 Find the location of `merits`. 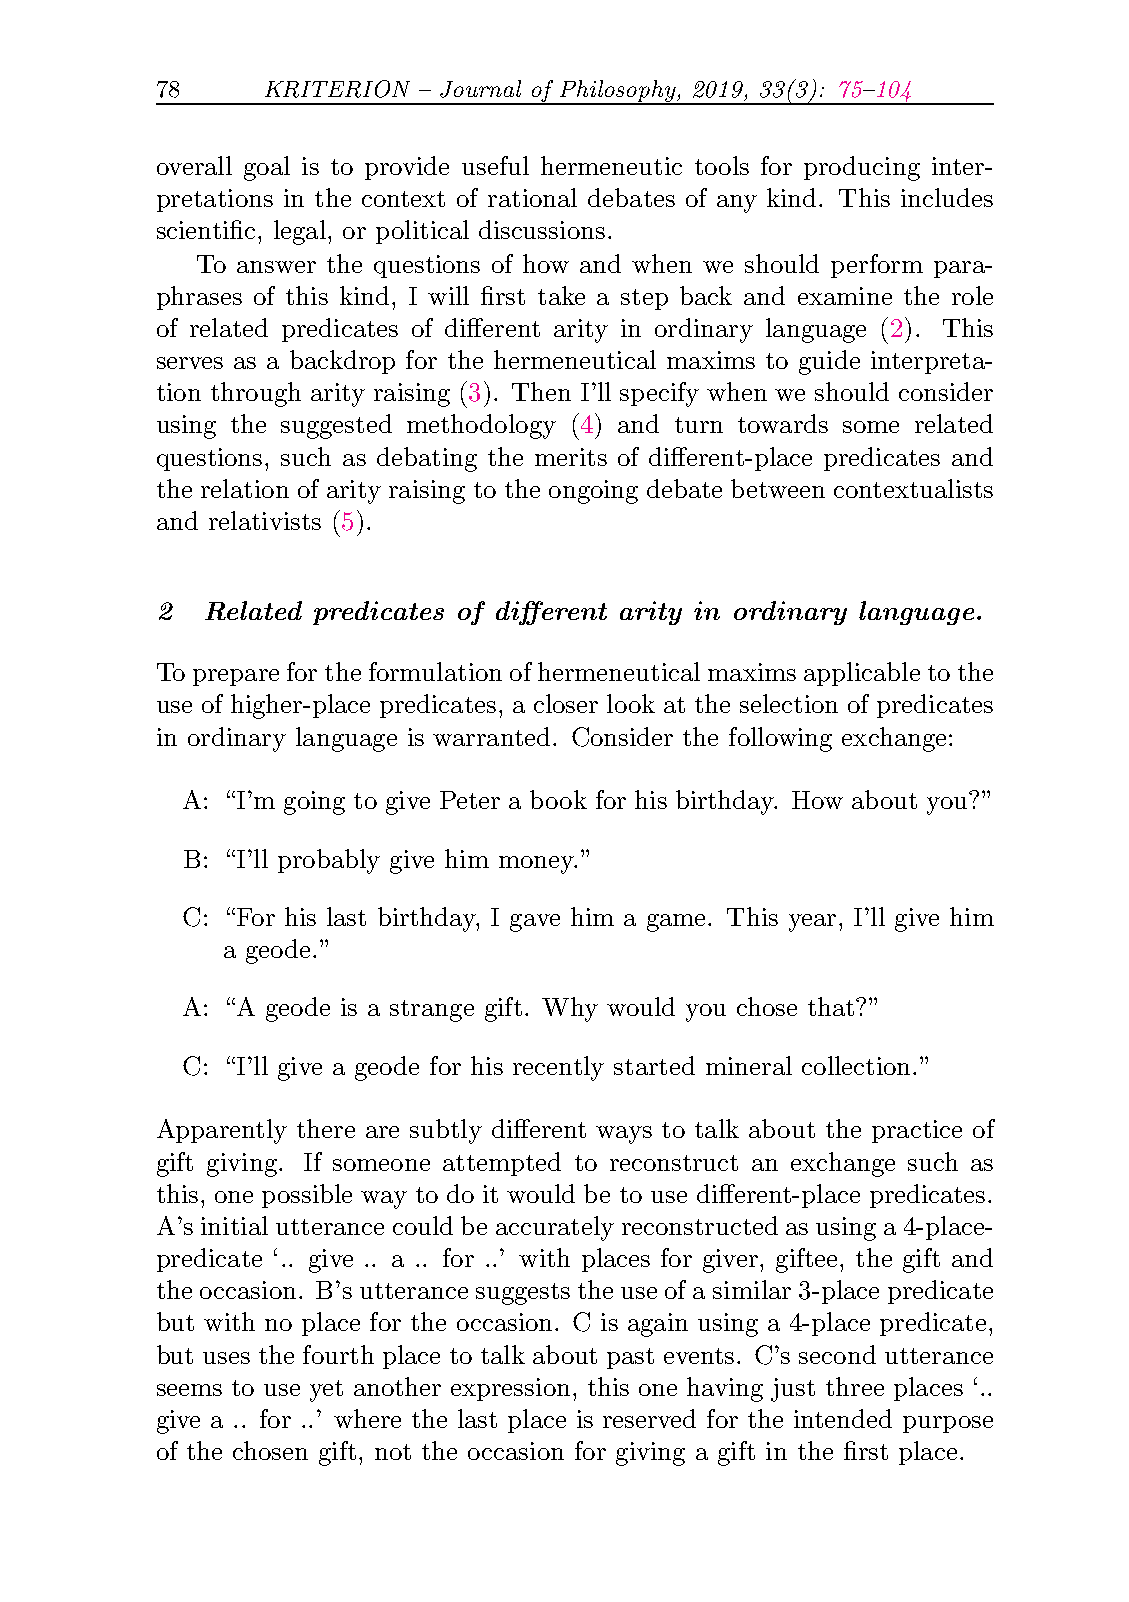

merits is located at coordinates (571, 457).
